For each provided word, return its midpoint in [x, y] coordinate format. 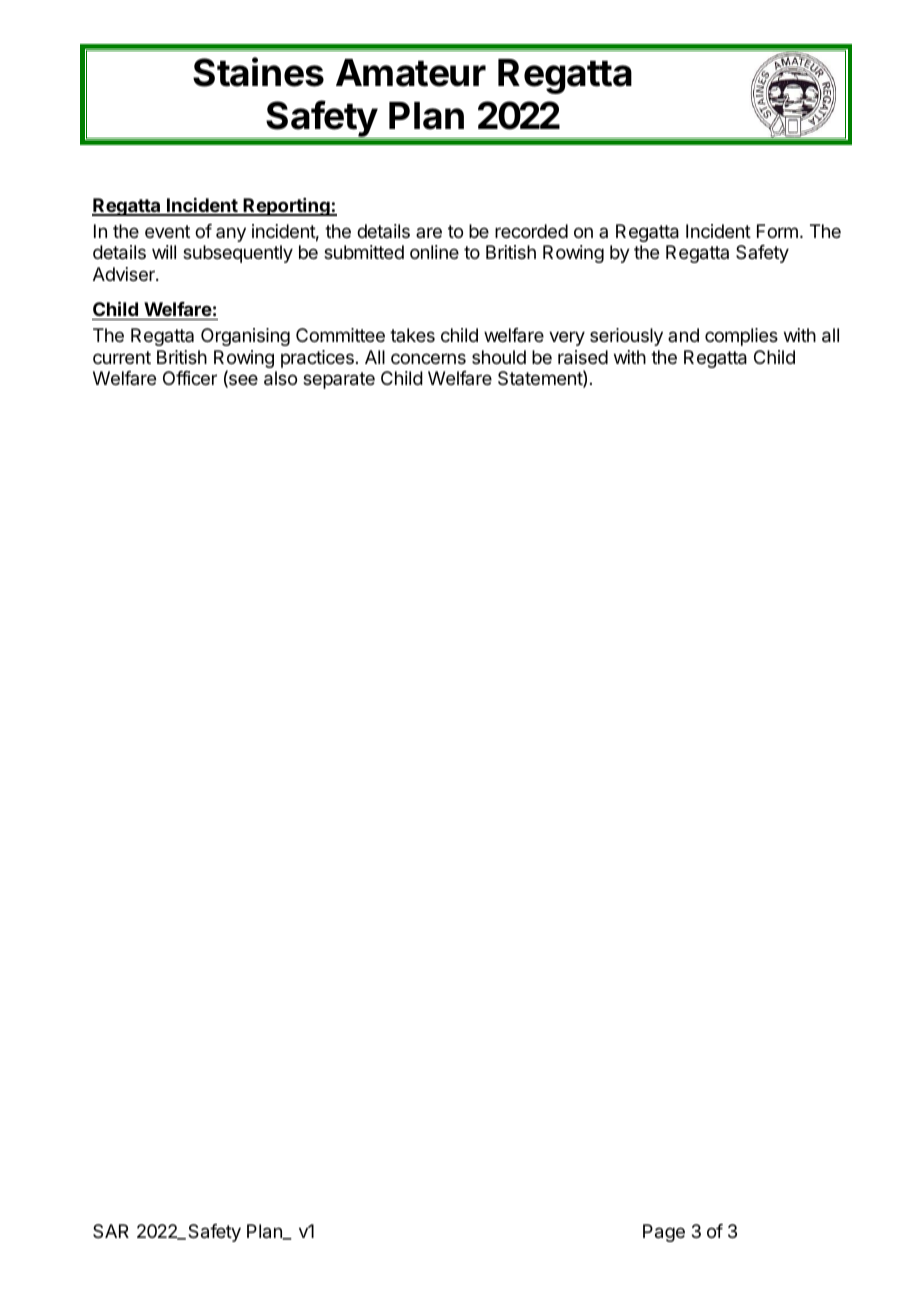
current [122, 357]
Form [777, 231]
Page [664, 1233]
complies [741, 337]
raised [583, 357]
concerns [428, 358]
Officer [190, 378]
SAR [111, 1231]
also [280, 378]
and [683, 335]
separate [339, 380]
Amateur [411, 73]
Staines [258, 72]
